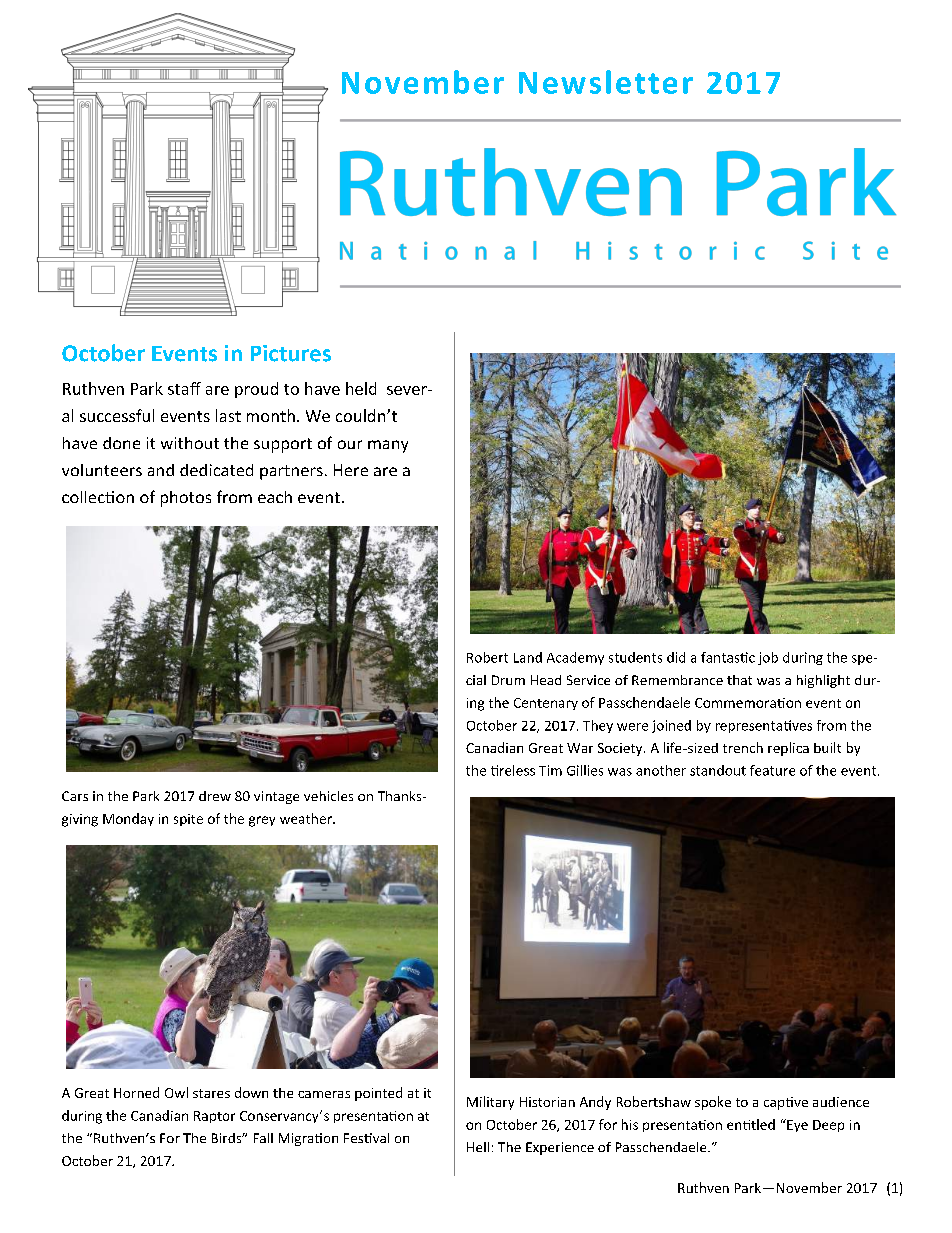 The image size is (952, 1233). What do you see at coordinates (606, 82) in the screenshot?
I see `Newsletter` at bounding box center [606, 82].
